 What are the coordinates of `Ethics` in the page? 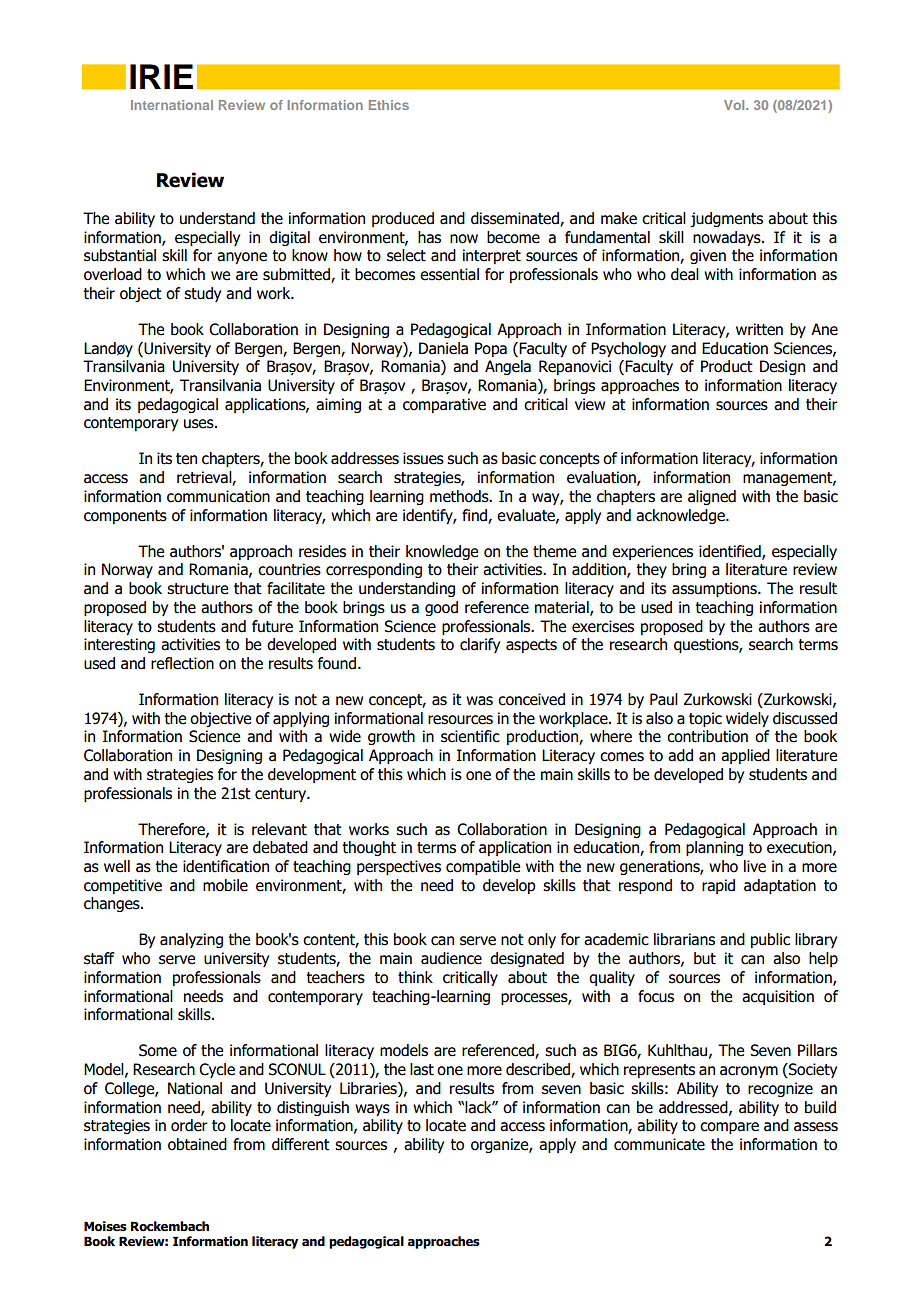 It's located at (389, 105).
